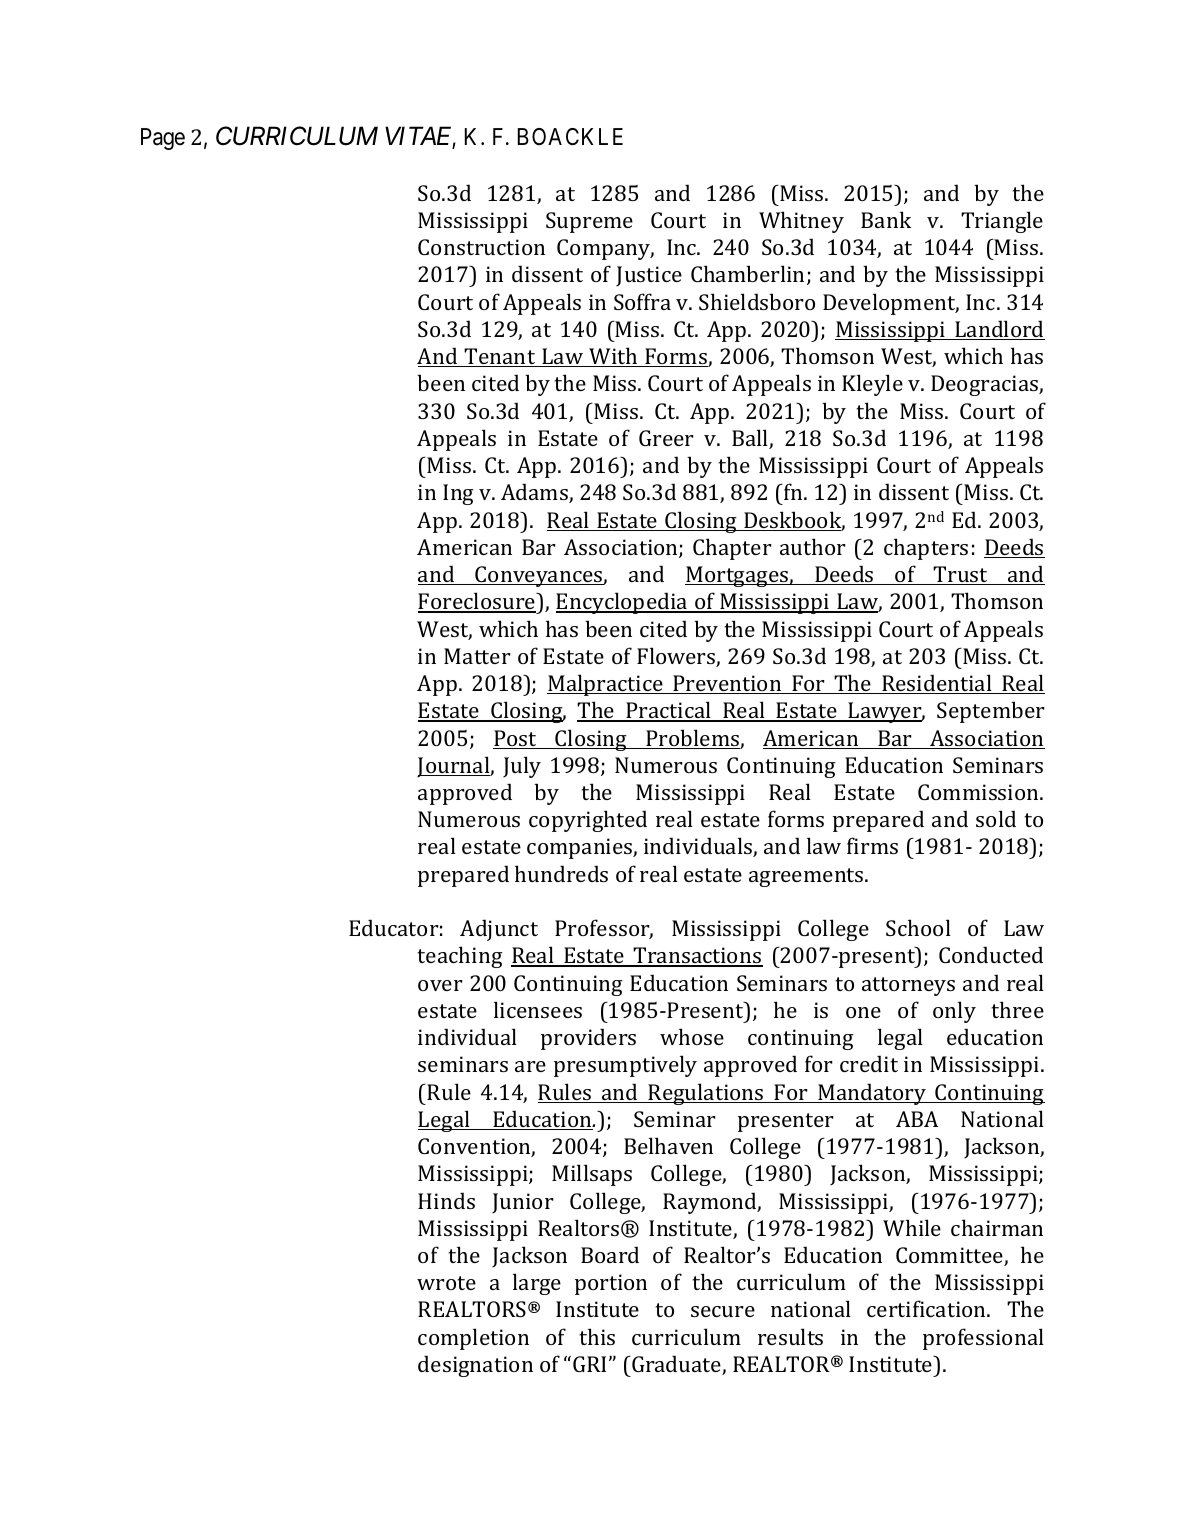 This image has height=1533, width=1184. What do you see at coordinates (999, 330) in the image?
I see `Landlord` at bounding box center [999, 330].
